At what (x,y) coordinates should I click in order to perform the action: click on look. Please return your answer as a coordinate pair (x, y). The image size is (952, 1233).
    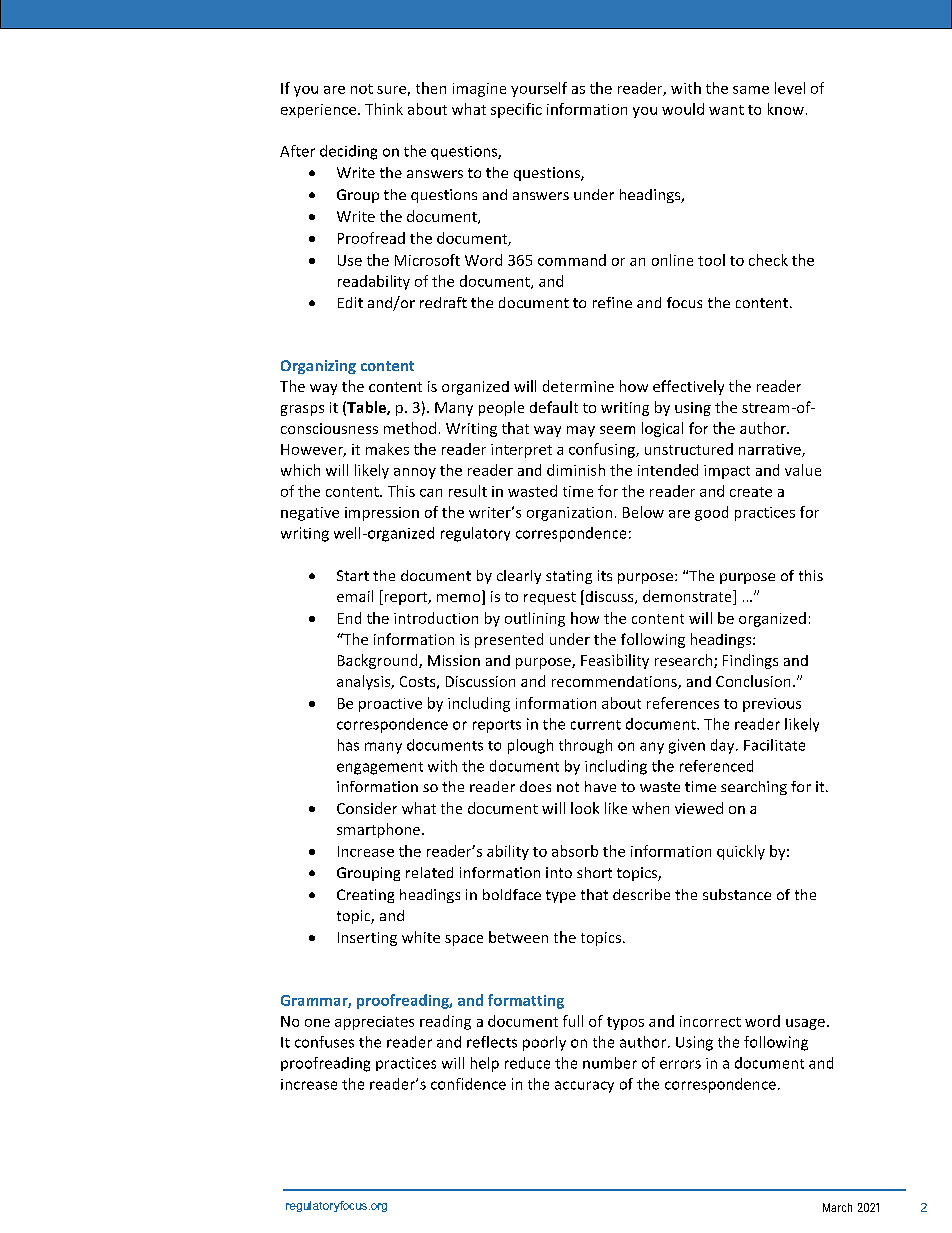
    Looking at the image, I should click on (585, 808).
